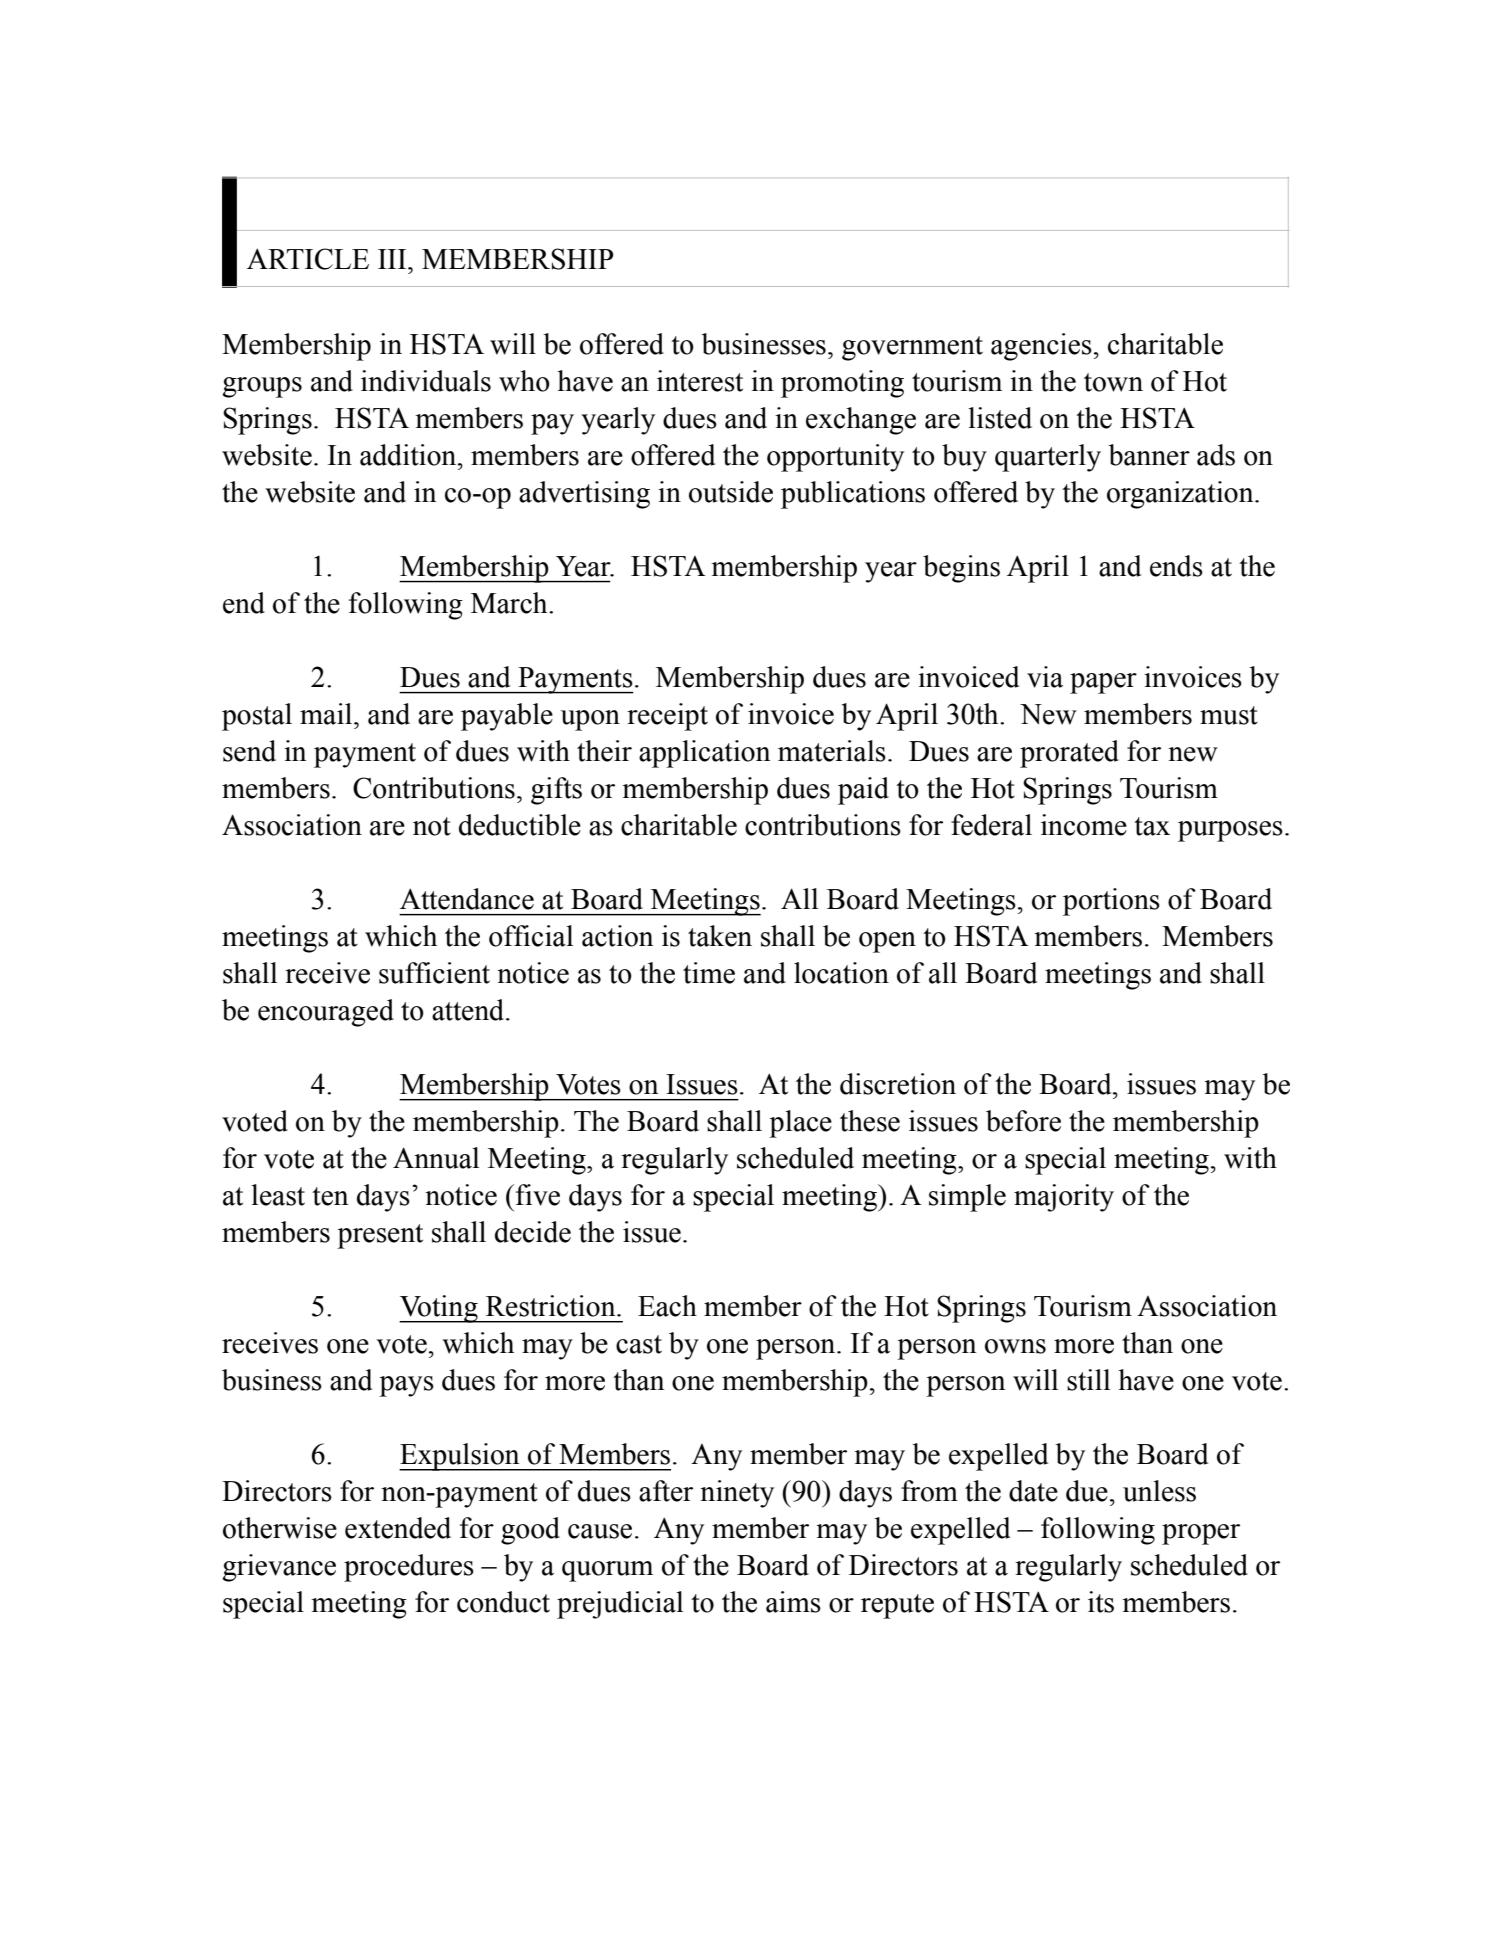 The image size is (1510, 1954). What do you see at coordinates (1103, 683) in the page?
I see `paper` at bounding box center [1103, 683].
